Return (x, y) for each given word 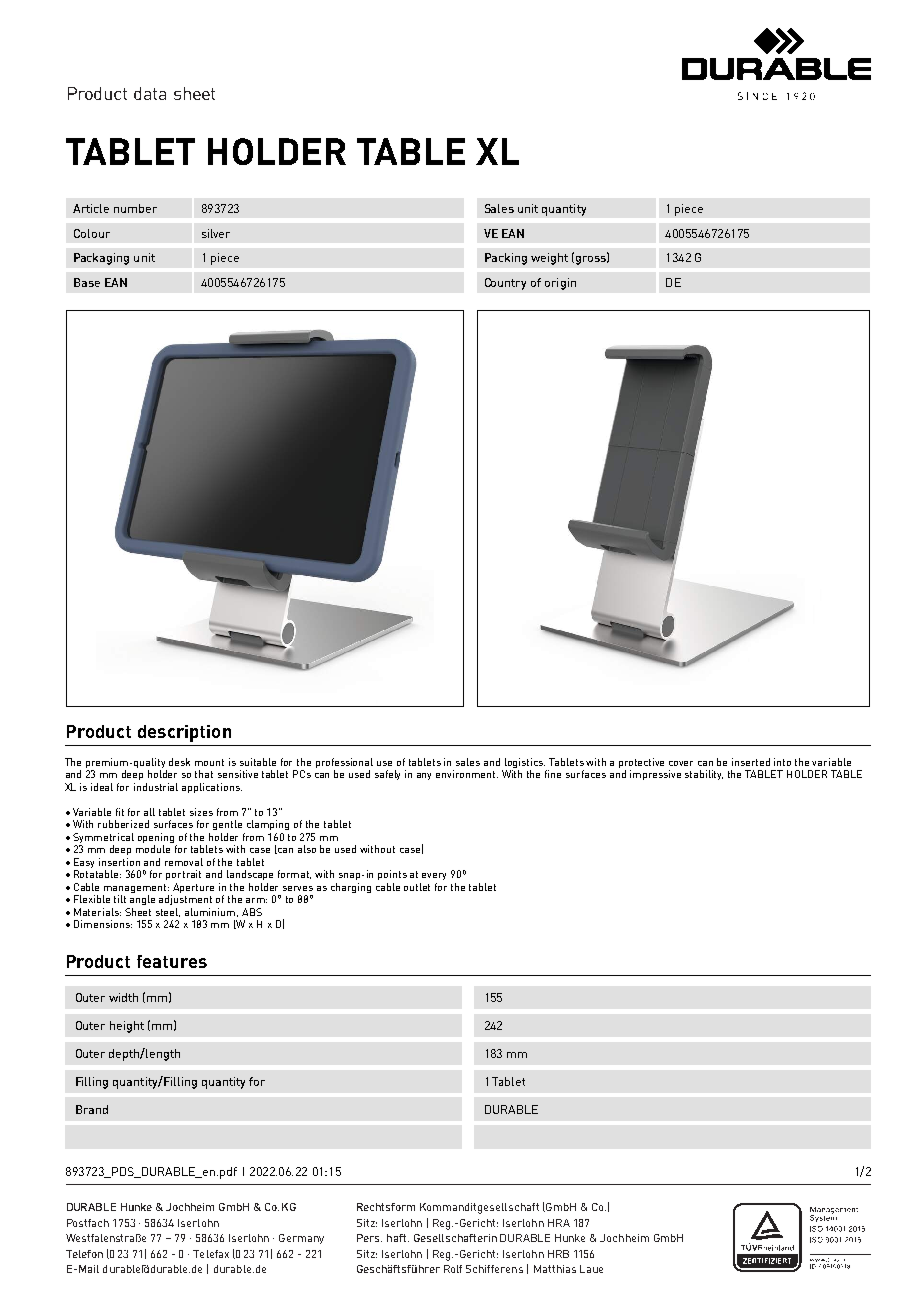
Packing (506, 259)
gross (590, 260)
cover (681, 763)
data (150, 93)
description (184, 733)
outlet (417, 887)
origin (560, 284)
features (172, 961)
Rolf (453, 1269)
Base (87, 282)
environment (467, 774)
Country (505, 284)
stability (704, 775)
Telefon (84, 1254)
